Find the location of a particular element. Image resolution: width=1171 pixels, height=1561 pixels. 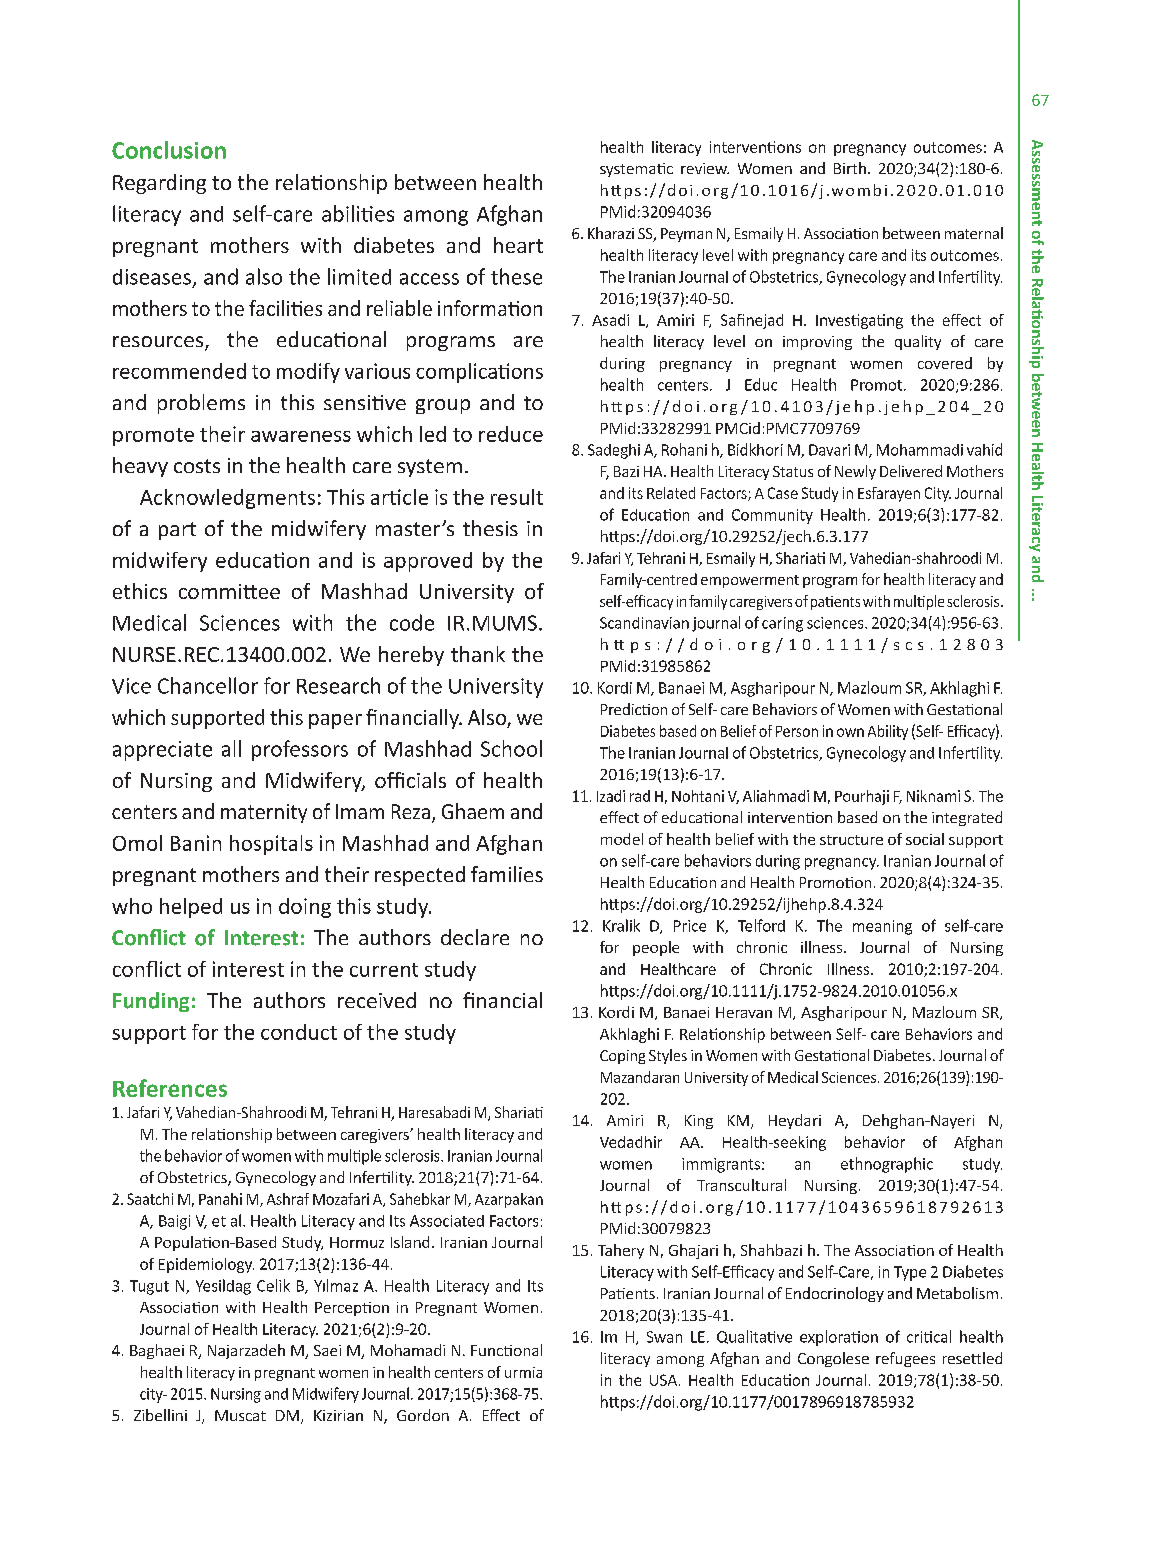

heart is located at coordinates (518, 245).
